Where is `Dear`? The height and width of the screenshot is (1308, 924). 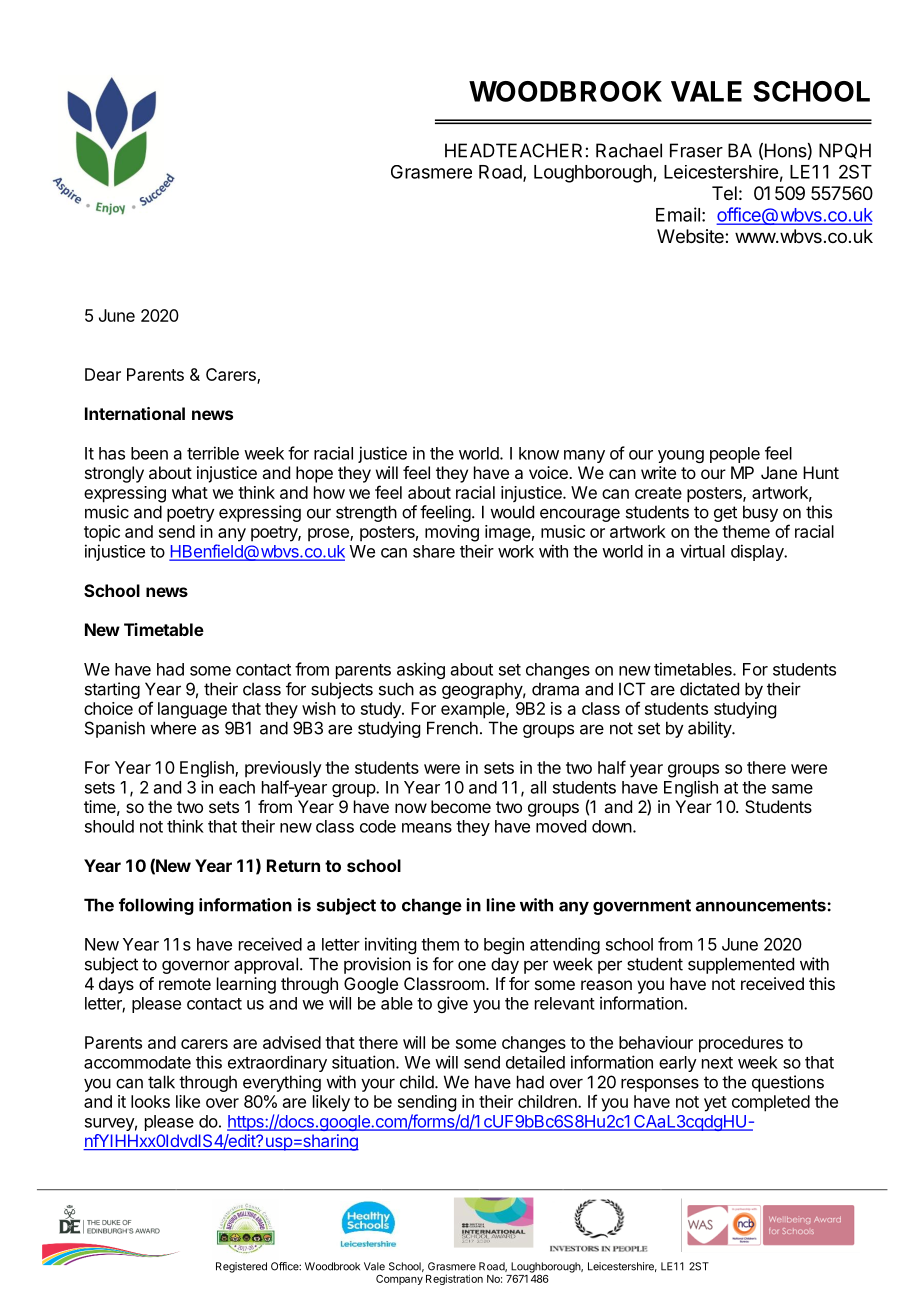 Dear is located at coordinates (103, 374).
